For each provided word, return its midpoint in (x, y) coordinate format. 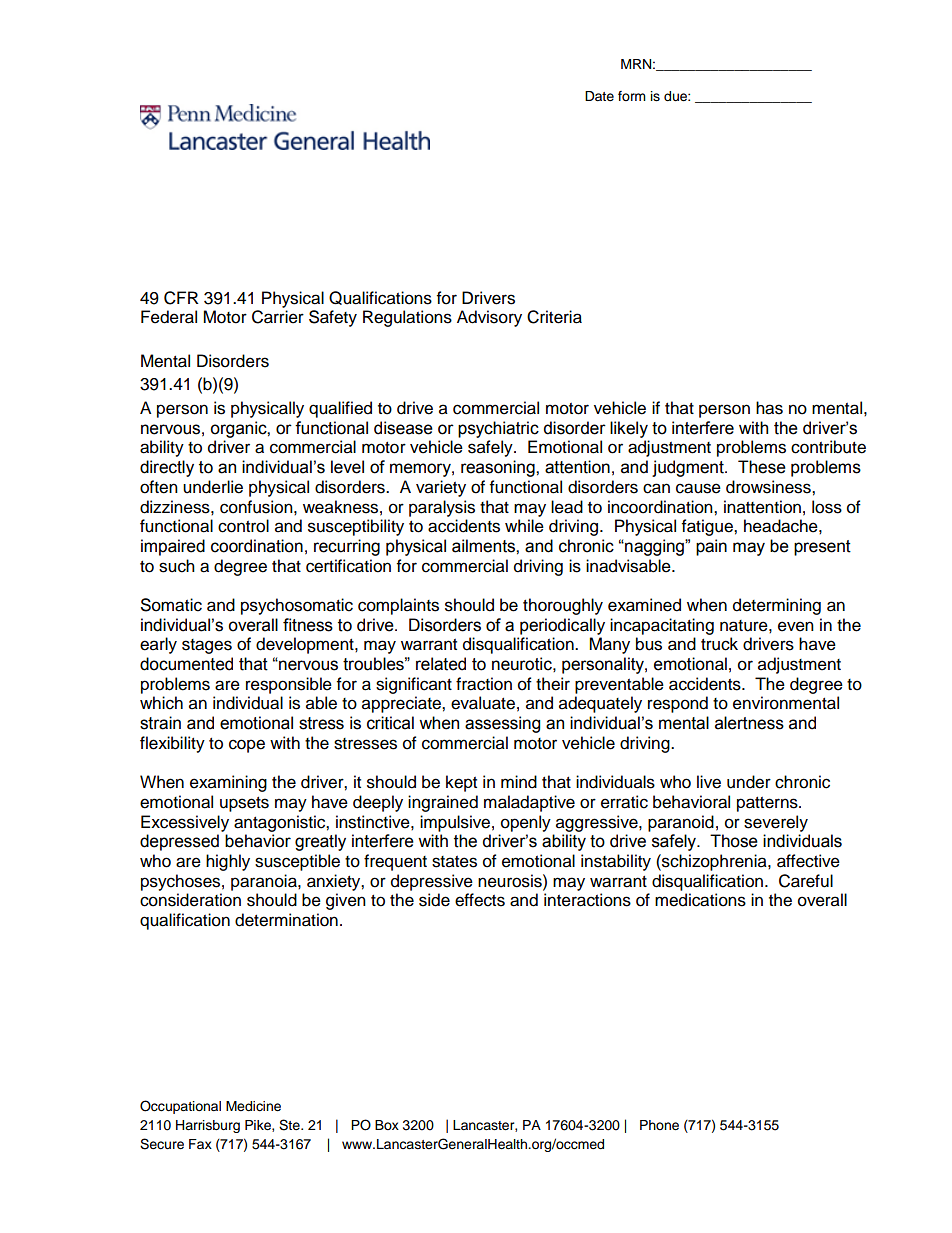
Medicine (253, 1106)
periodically (562, 626)
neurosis (511, 881)
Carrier (278, 317)
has (769, 408)
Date (599, 96)
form (632, 96)
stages (207, 646)
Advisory (489, 318)
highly (228, 862)
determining (777, 606)
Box (387, 1125)
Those (734, 841)
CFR (181, 298)
